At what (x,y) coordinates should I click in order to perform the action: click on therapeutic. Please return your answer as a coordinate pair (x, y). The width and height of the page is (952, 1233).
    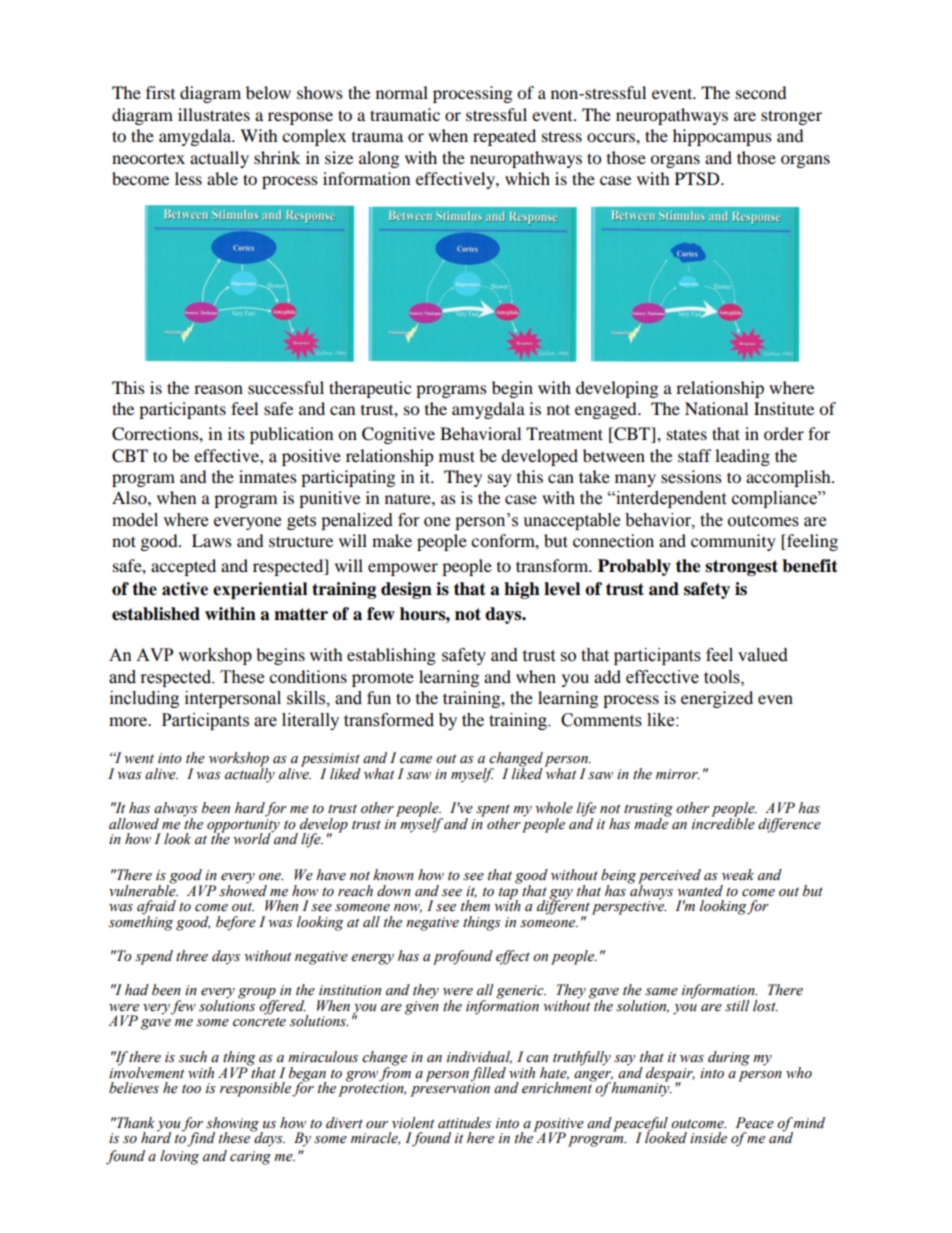
    Looking at the image, I should click on (370, 389).
